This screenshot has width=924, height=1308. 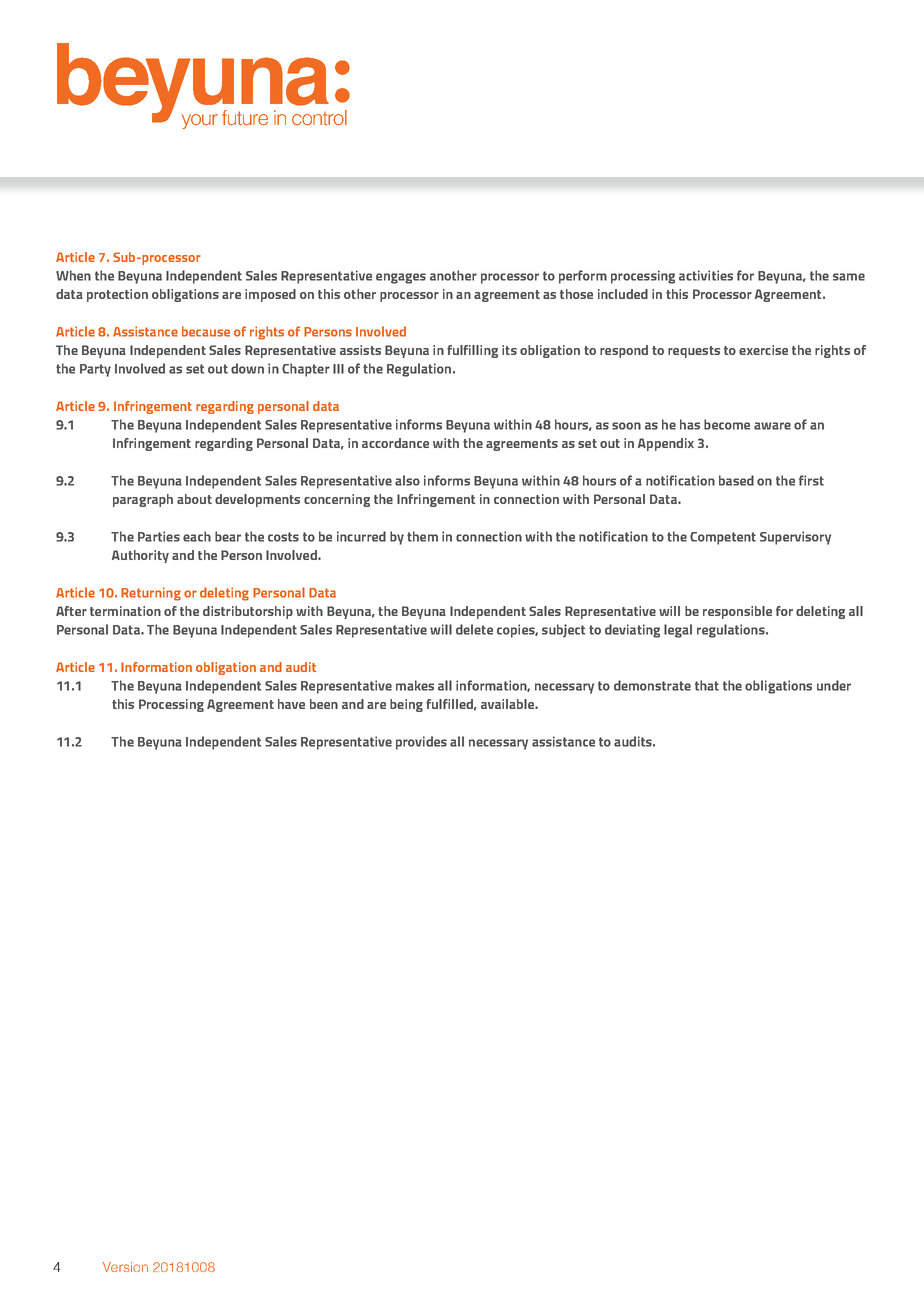 What do you see at coordinates (834, 685) in the screenshot?
I see `under` at bounding box center [834, 685].
